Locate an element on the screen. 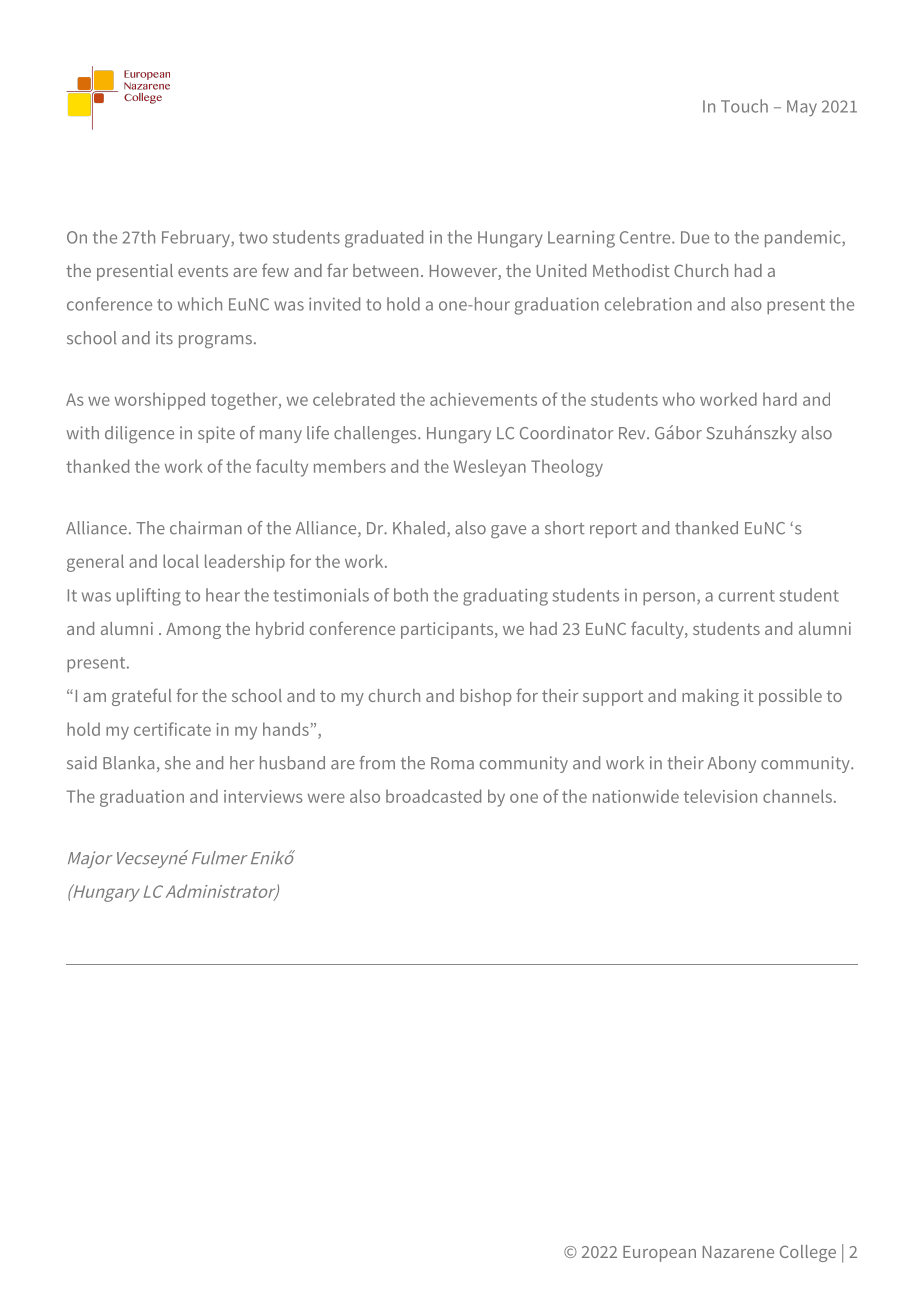 This screenshot has width=924, height=1308. Touch is located at coordinates (744, 106).
